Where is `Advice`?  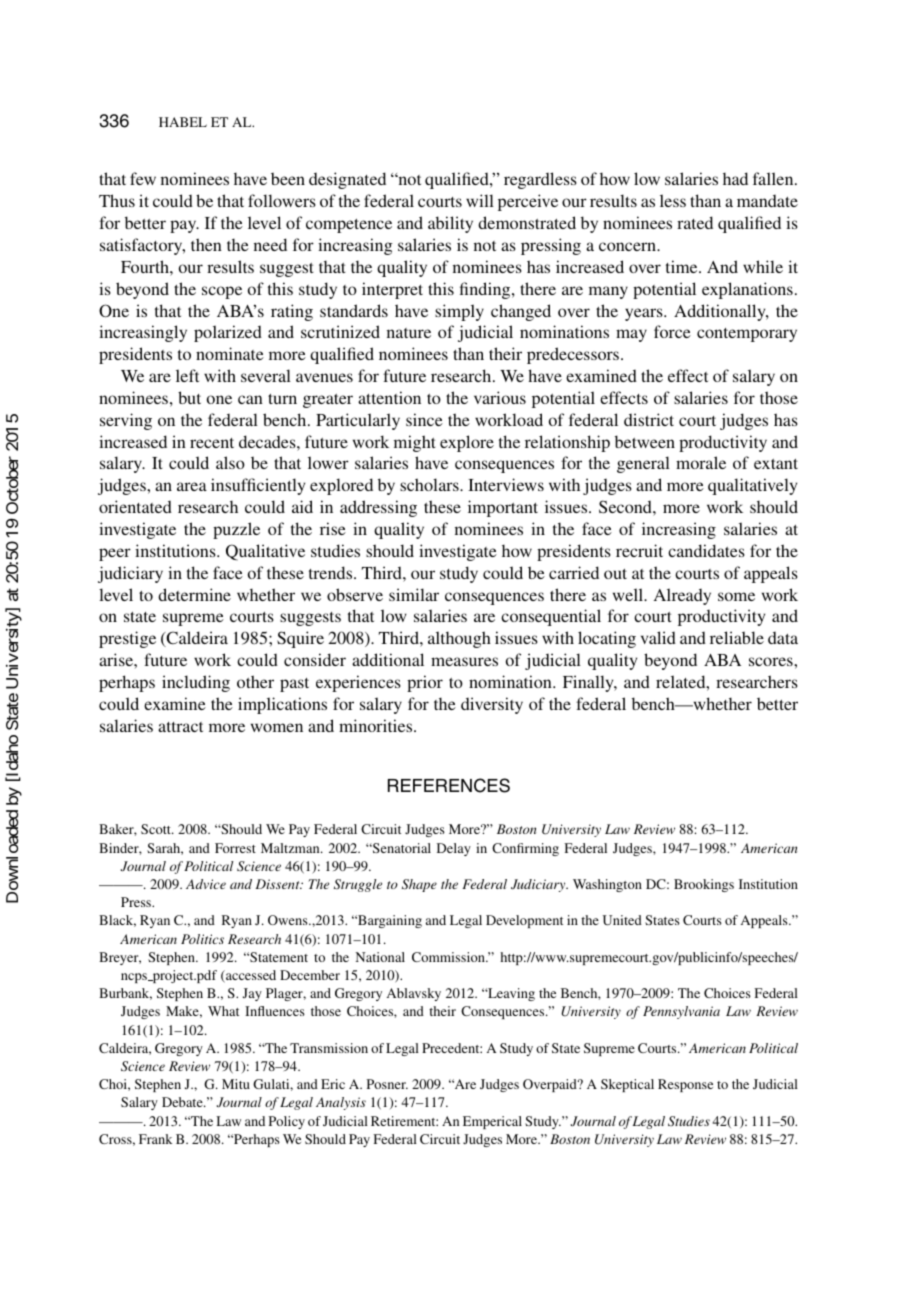 Advice is located at coordinates (206, 884).
